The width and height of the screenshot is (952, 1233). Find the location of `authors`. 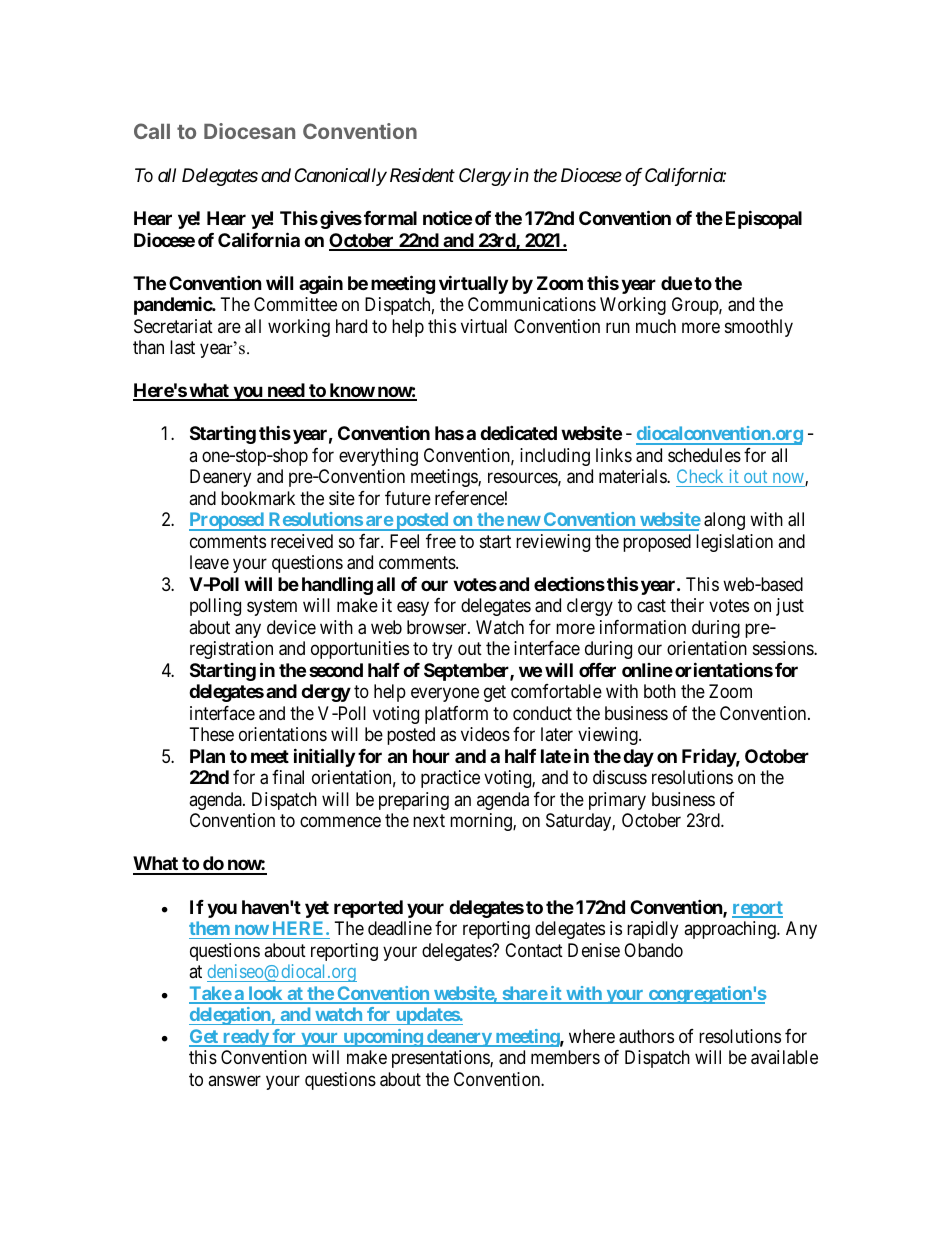

authors is located at coordinates (646, 1036).
